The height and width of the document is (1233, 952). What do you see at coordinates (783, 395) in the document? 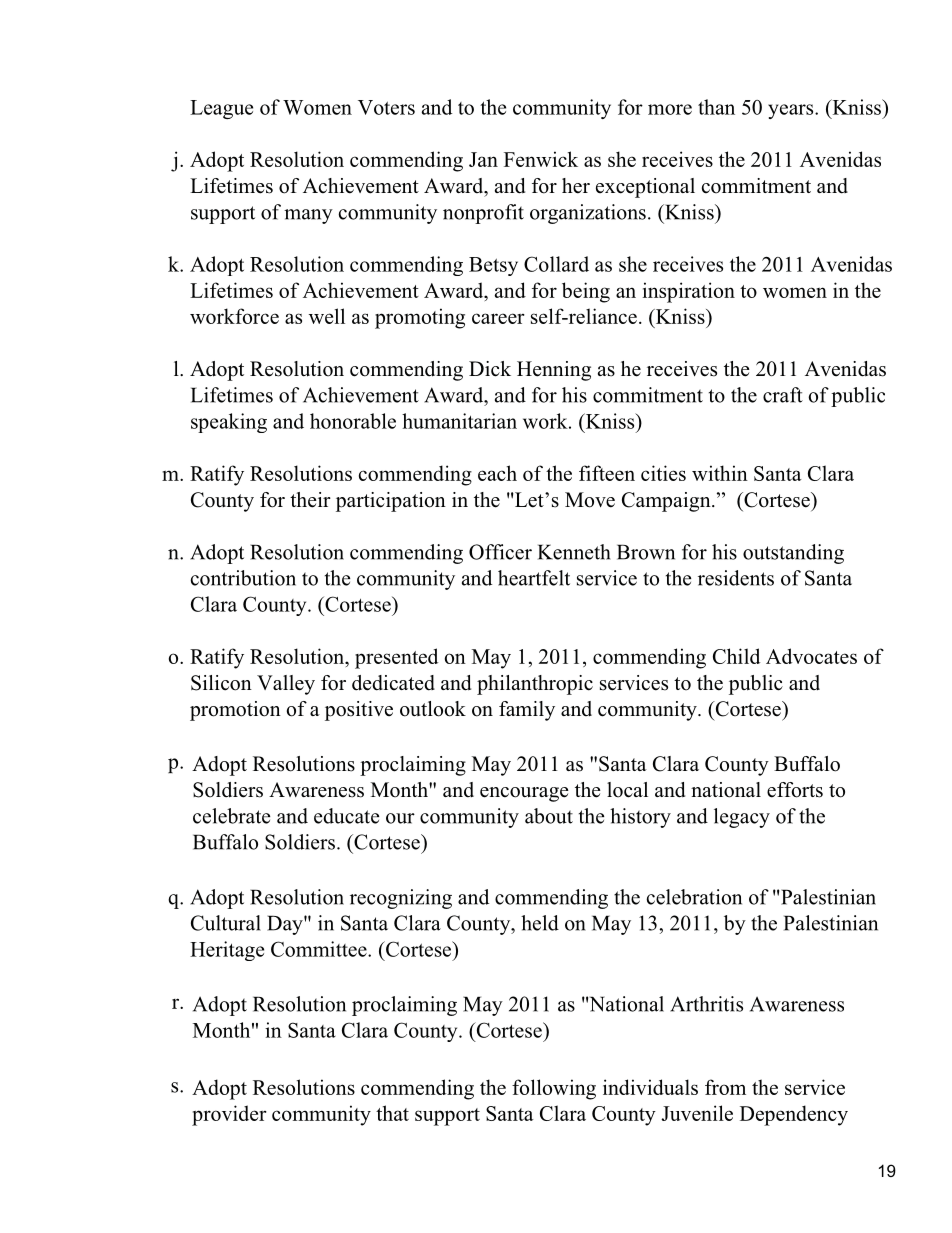
I see `craft` at bounding box center [783, 395].
